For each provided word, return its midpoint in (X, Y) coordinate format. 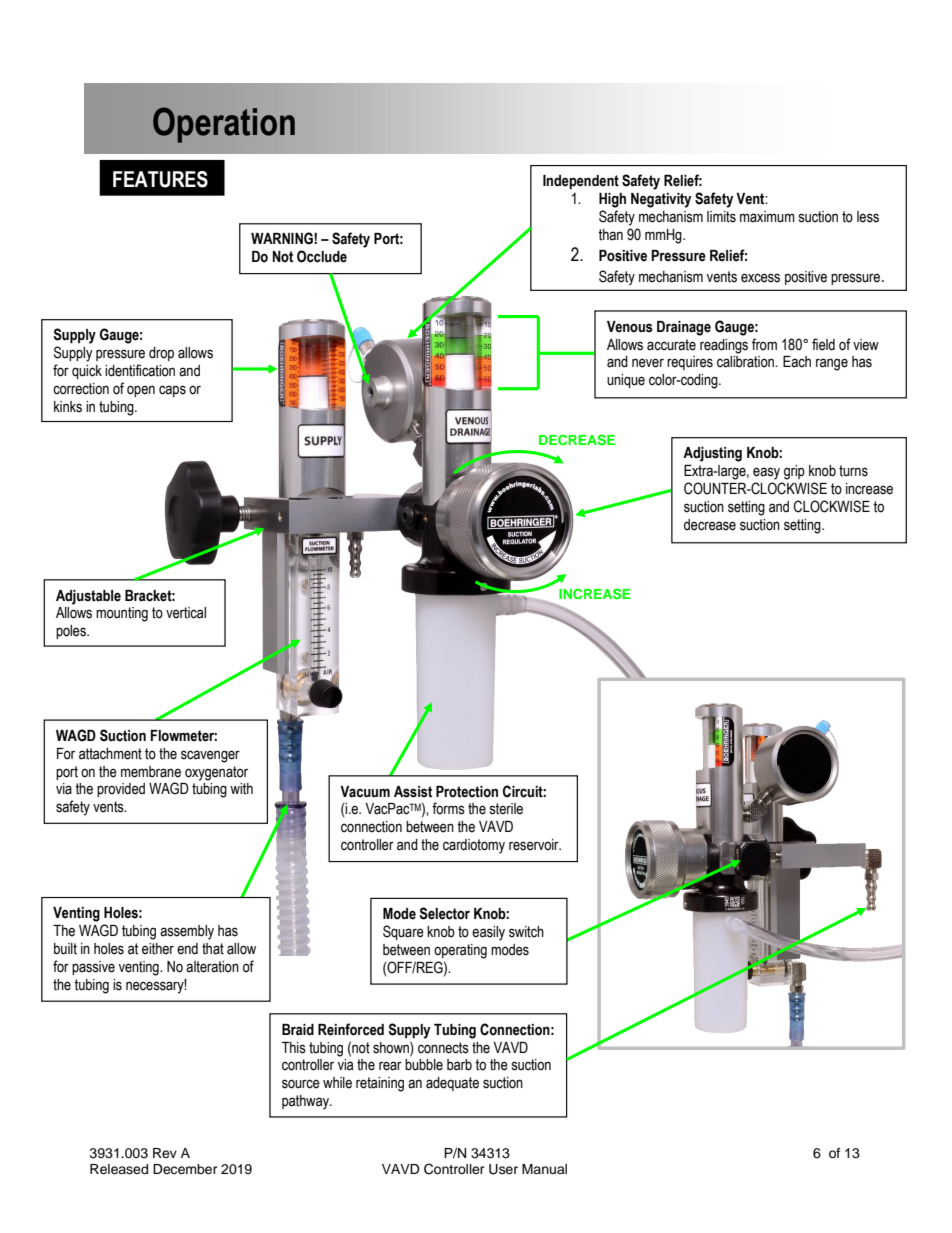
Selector (444, 913)
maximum (767, 217)
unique (626, 381)
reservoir (535, 845)
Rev (165, 1153)
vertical (186, 613)
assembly (187, 932)
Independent (581, 182)
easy (766, 473)
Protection (467, 792)
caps (172, 391)
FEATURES (160, 179)
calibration (746, 362)
